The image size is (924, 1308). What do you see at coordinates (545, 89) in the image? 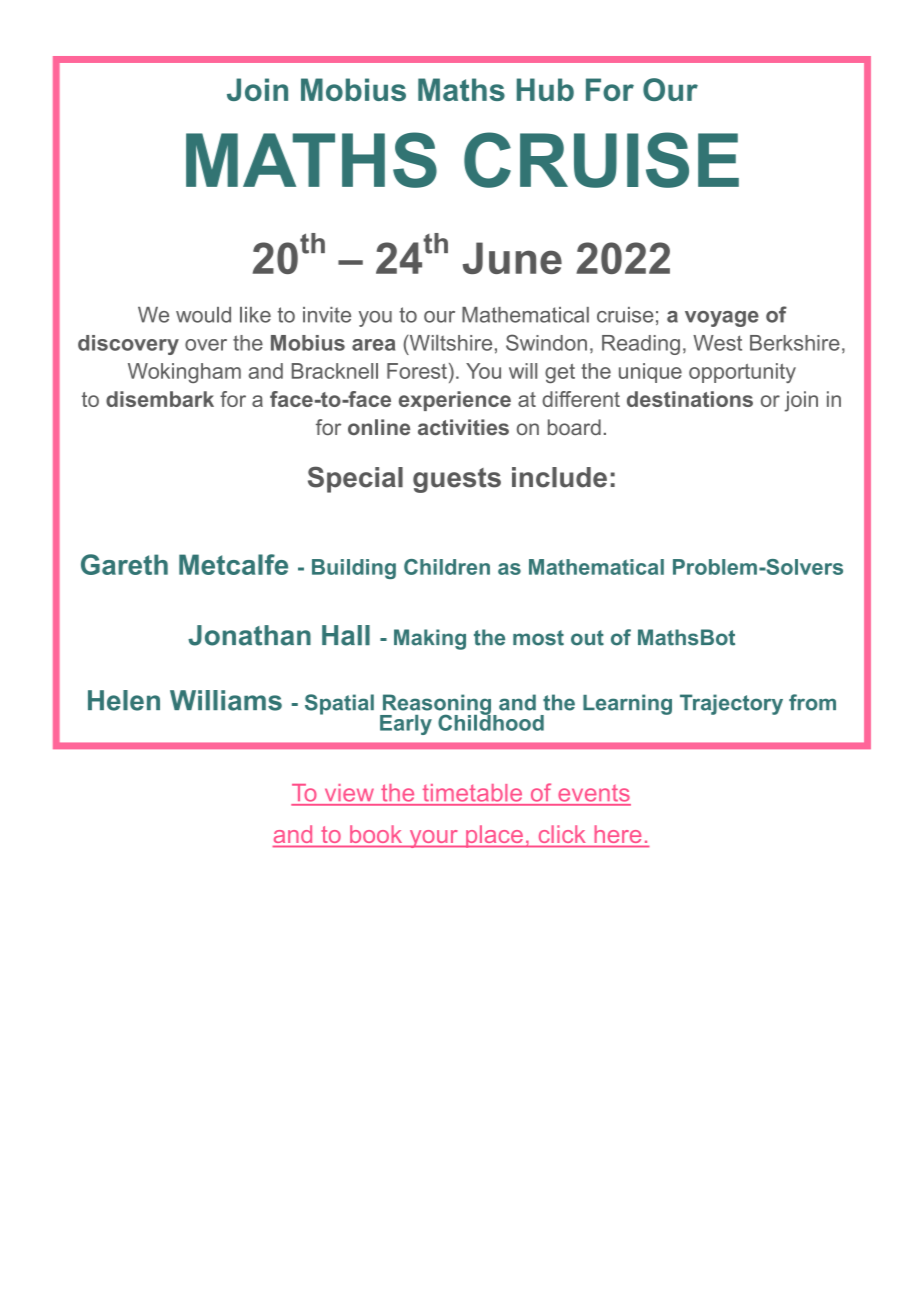
I see `Hub` at bounding box center [545, 89].
